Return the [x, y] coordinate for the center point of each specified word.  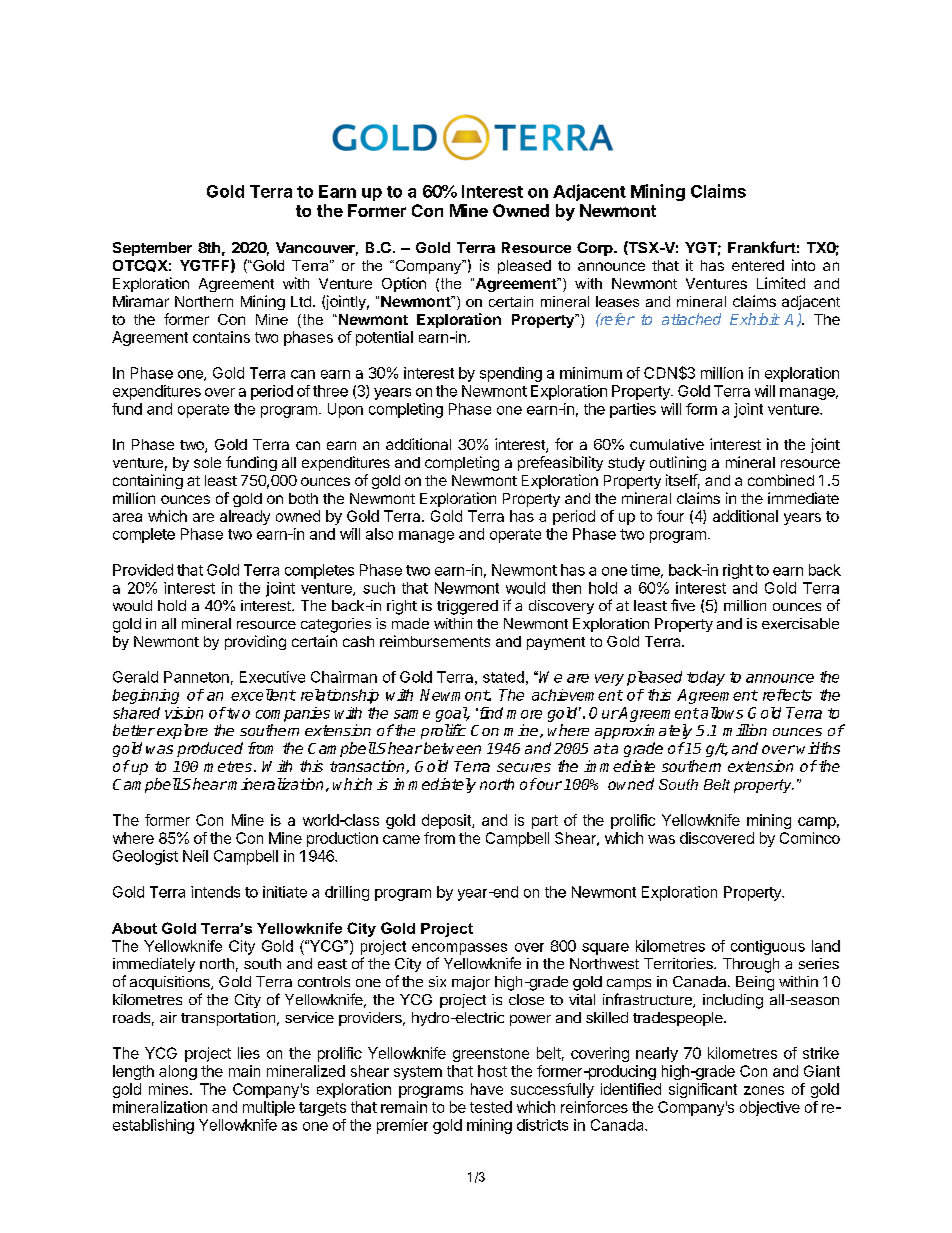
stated [503, 677]
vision [184, 713]
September [152, 249]
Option [404, 284]
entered [758, 265]
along [178, 1072]
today [706, 678]
